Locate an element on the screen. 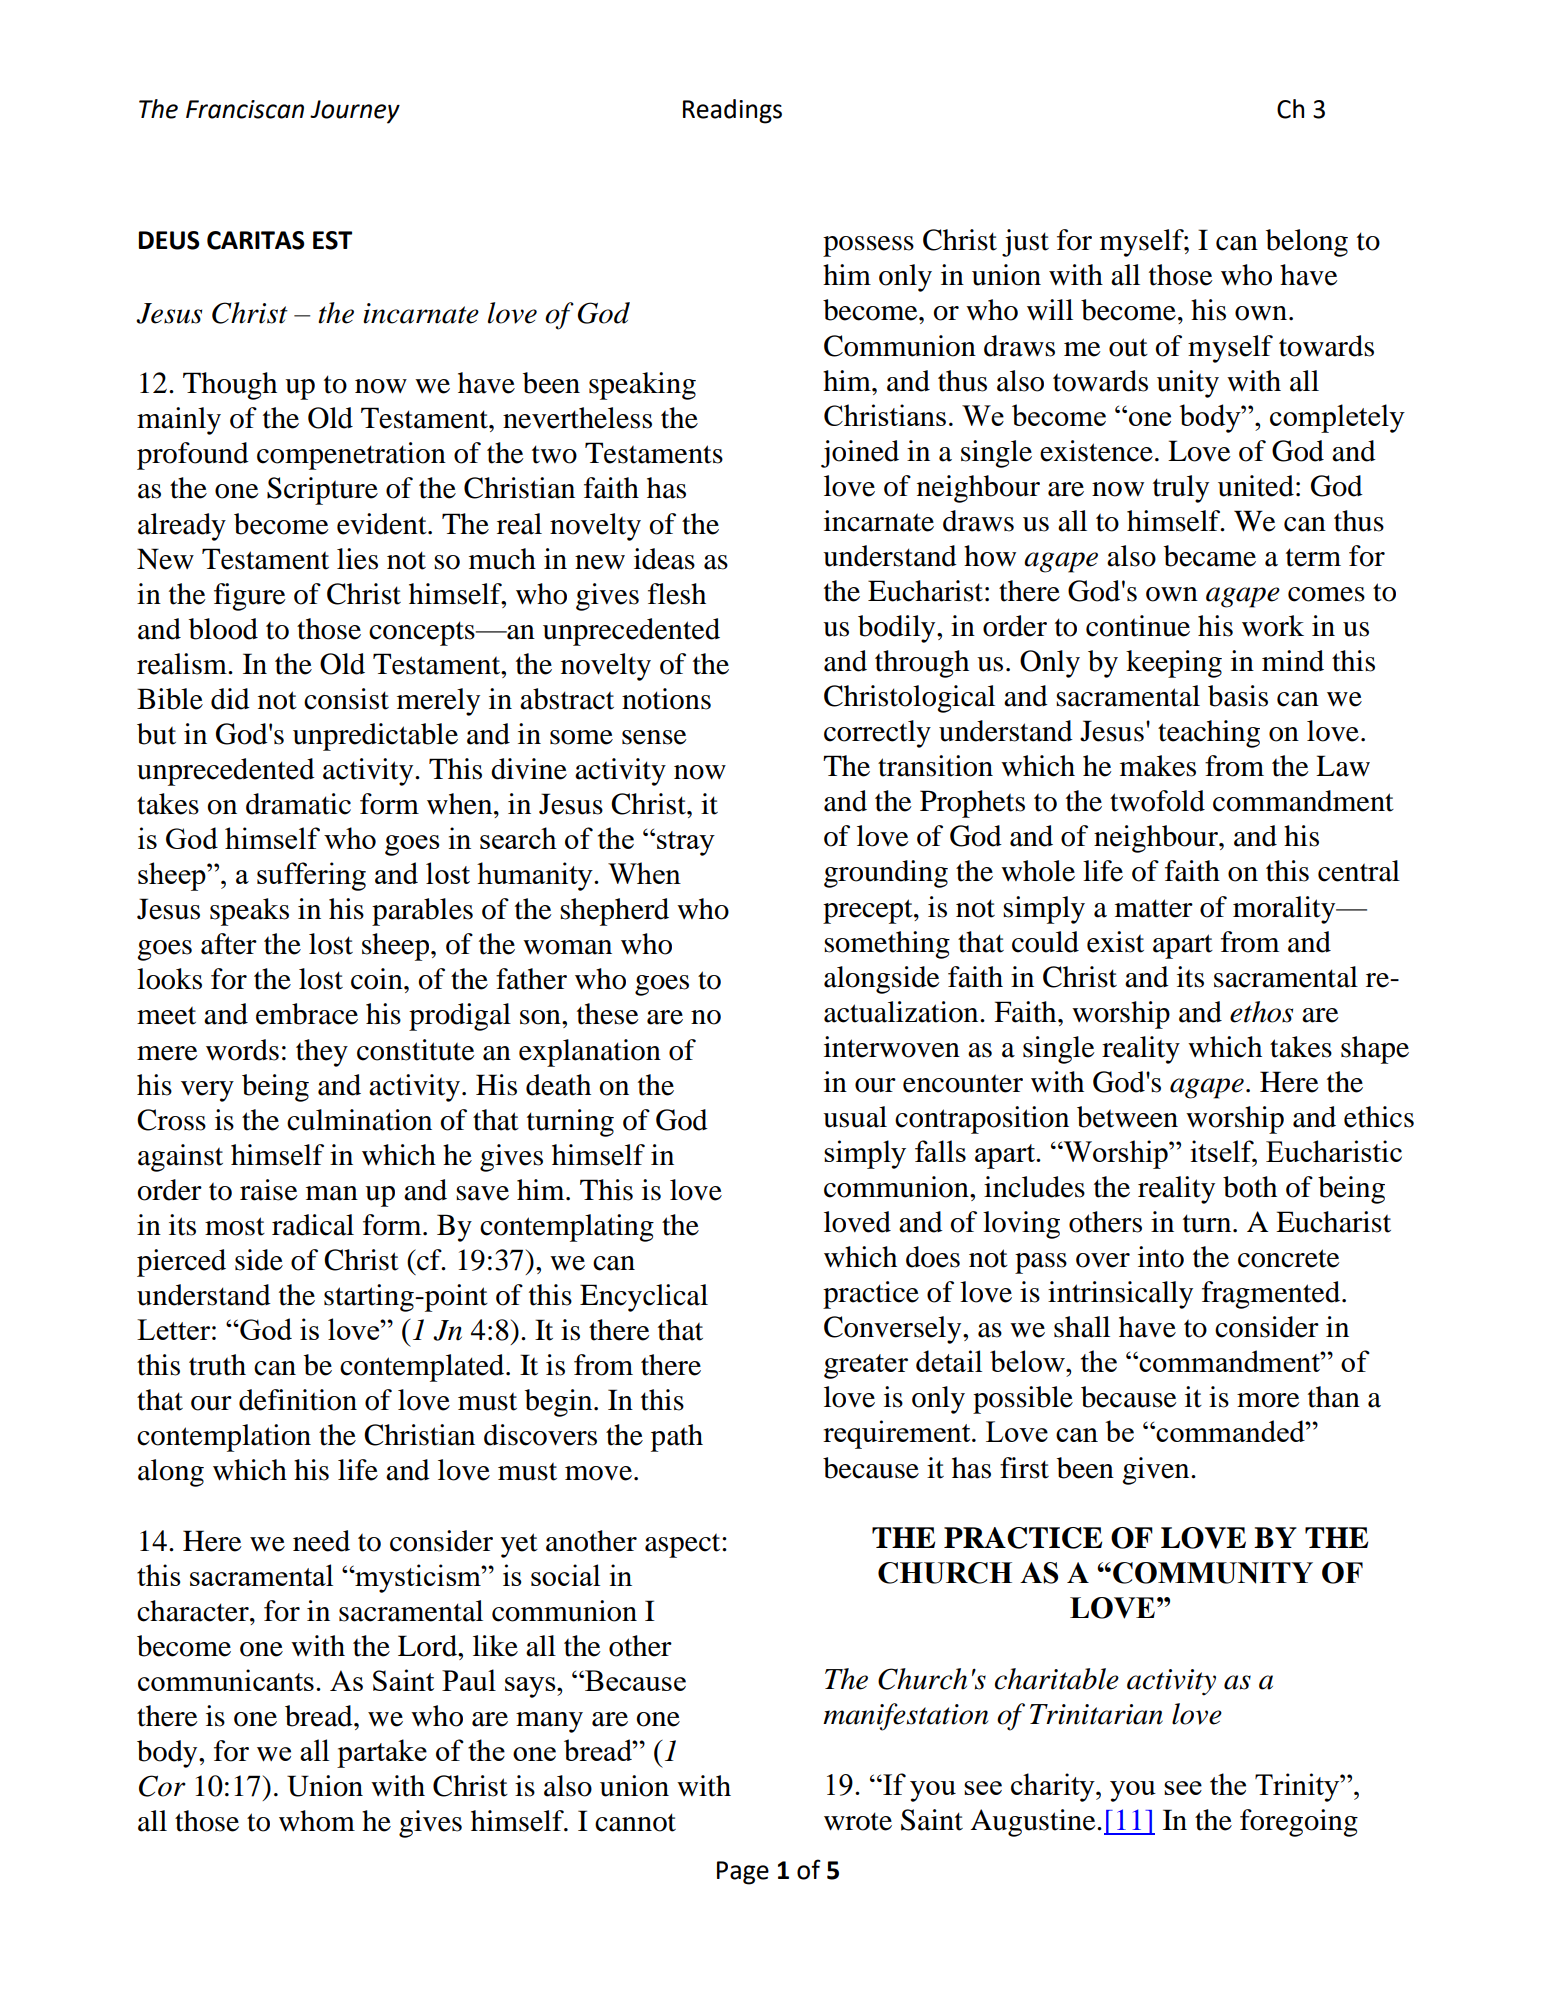  Journey is located at coordinates (355, 112).
